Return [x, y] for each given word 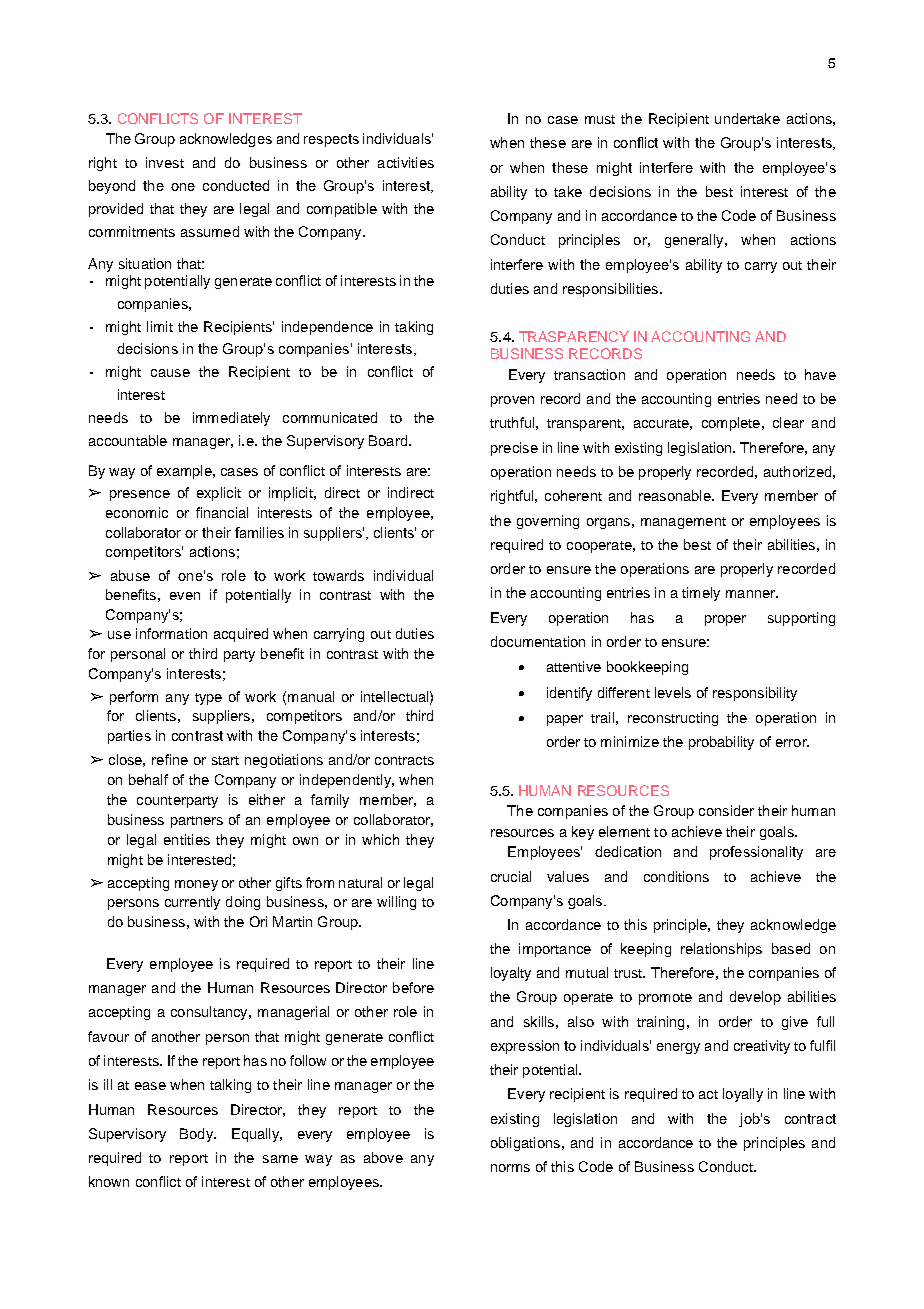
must [600, 119]
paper [565, 720]
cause [170, 373]
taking [414, 328]
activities [406, 162]
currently [192, 903]
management [683, 523]
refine [170, 759]
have [820, 374]
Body [197, 1135]
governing [548, 522]
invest [165, 162]
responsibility [755, 694]
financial [222, 512]
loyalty [511, 974]
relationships [721, 950]
